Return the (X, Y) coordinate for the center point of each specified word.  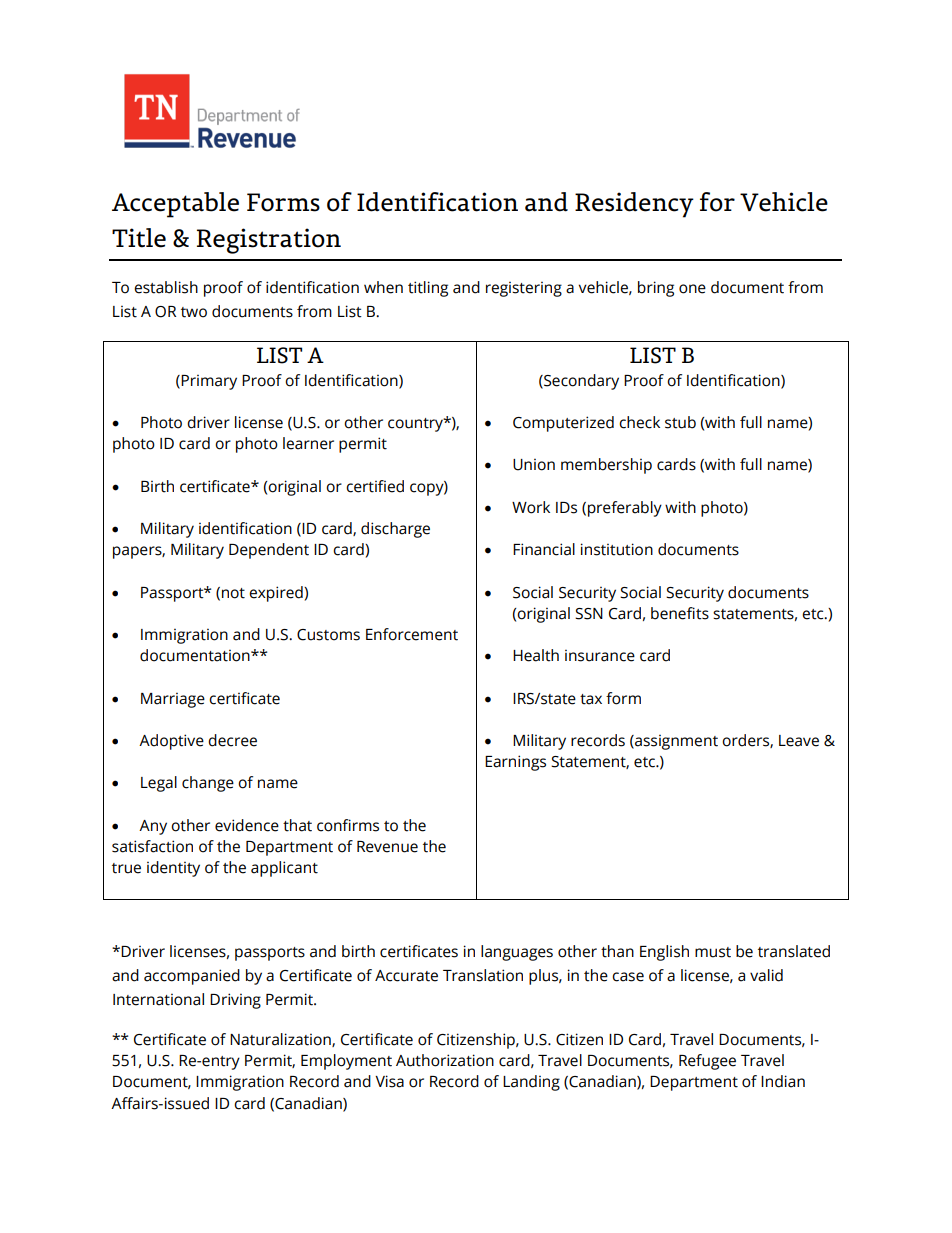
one (692, 289)
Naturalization (281, 1040)
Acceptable (175, 205)
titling (428, 289)
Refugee (707, 1062)
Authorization (445, 1060)
